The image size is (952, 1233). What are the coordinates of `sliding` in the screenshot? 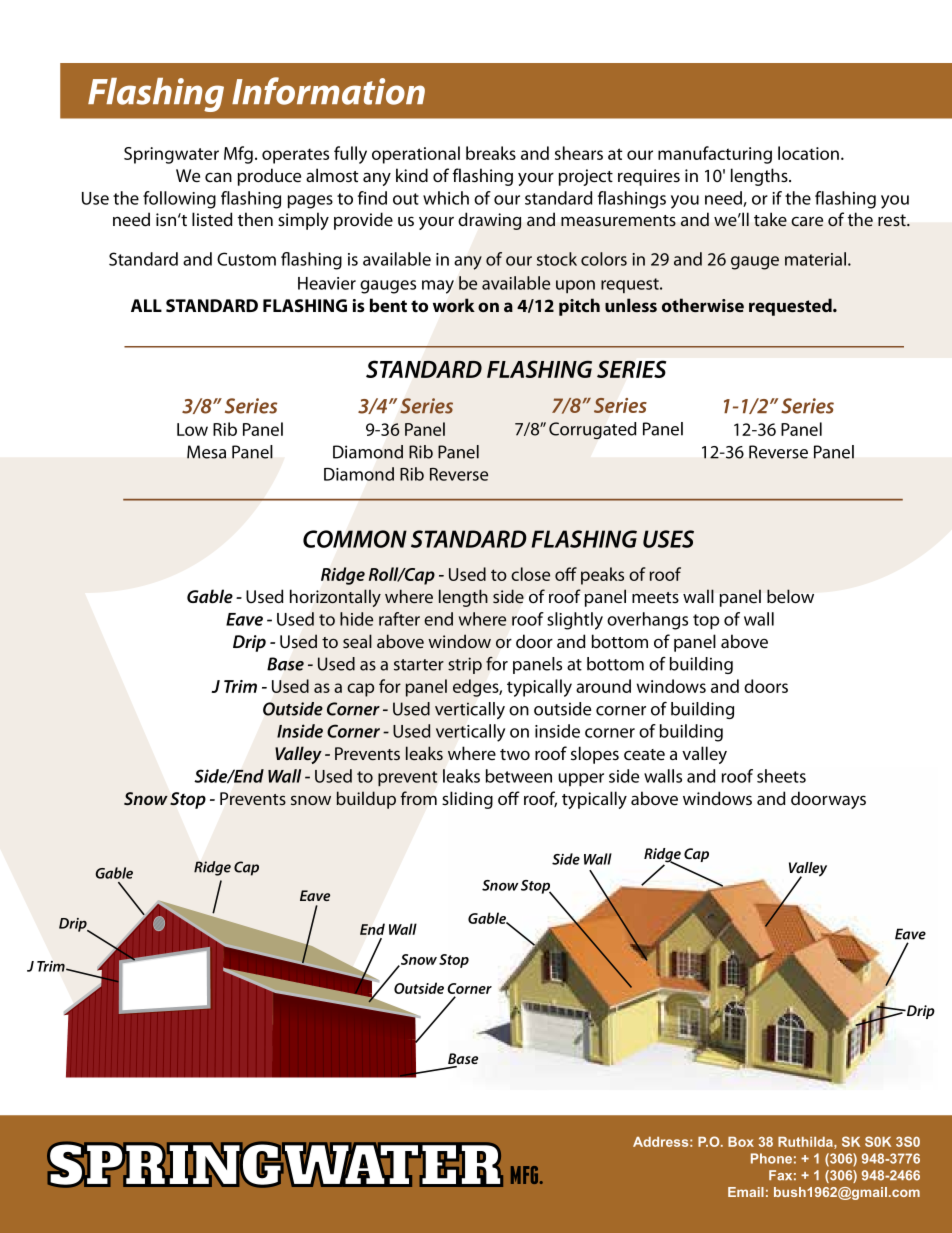 It's located at (467, 800).
